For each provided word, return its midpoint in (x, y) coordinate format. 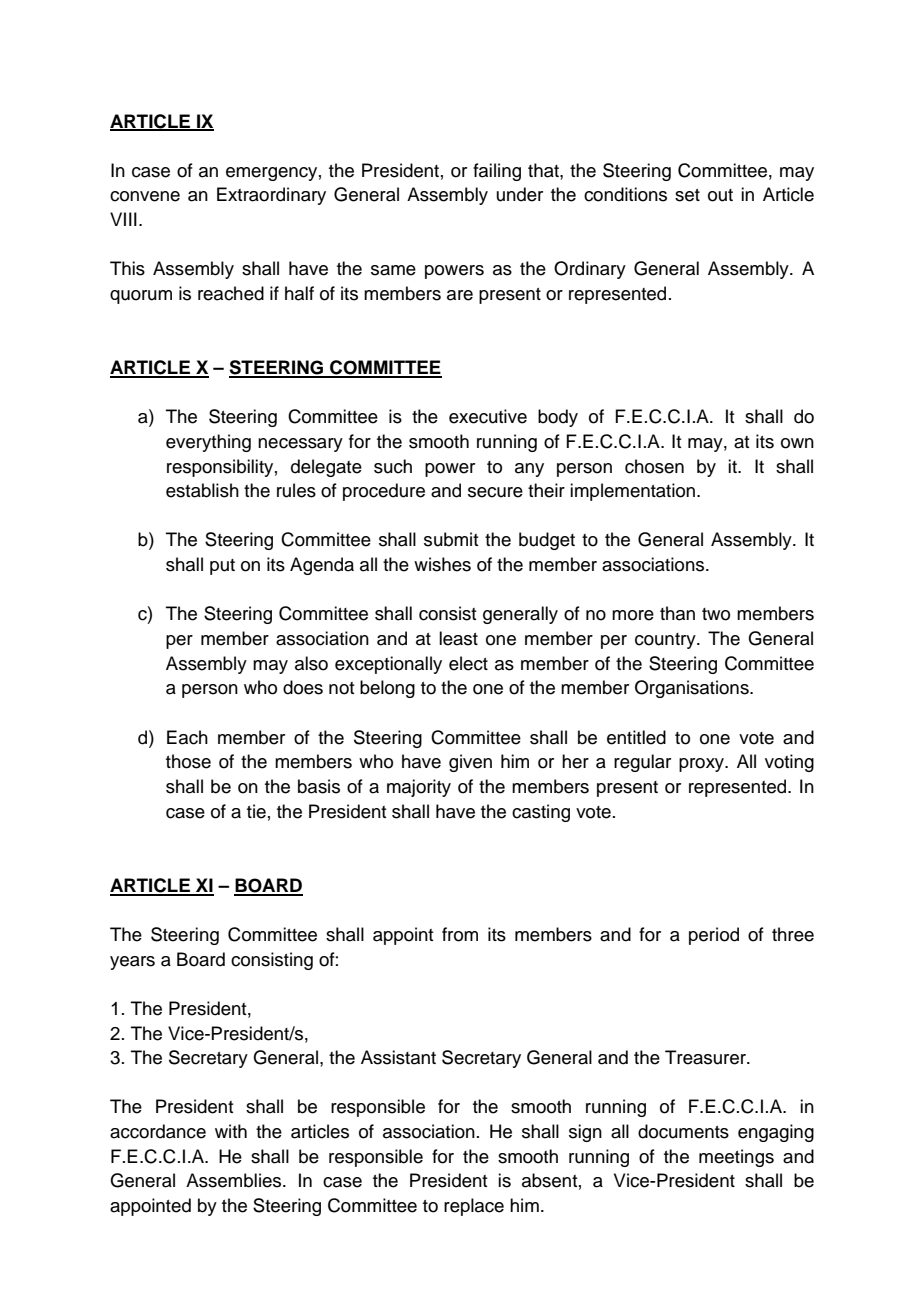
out (720, 195)
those (188, 761)
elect (468, 663)
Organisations (693, 689)
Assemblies (235, 1180)
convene (145, 196)
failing (497, 172)
